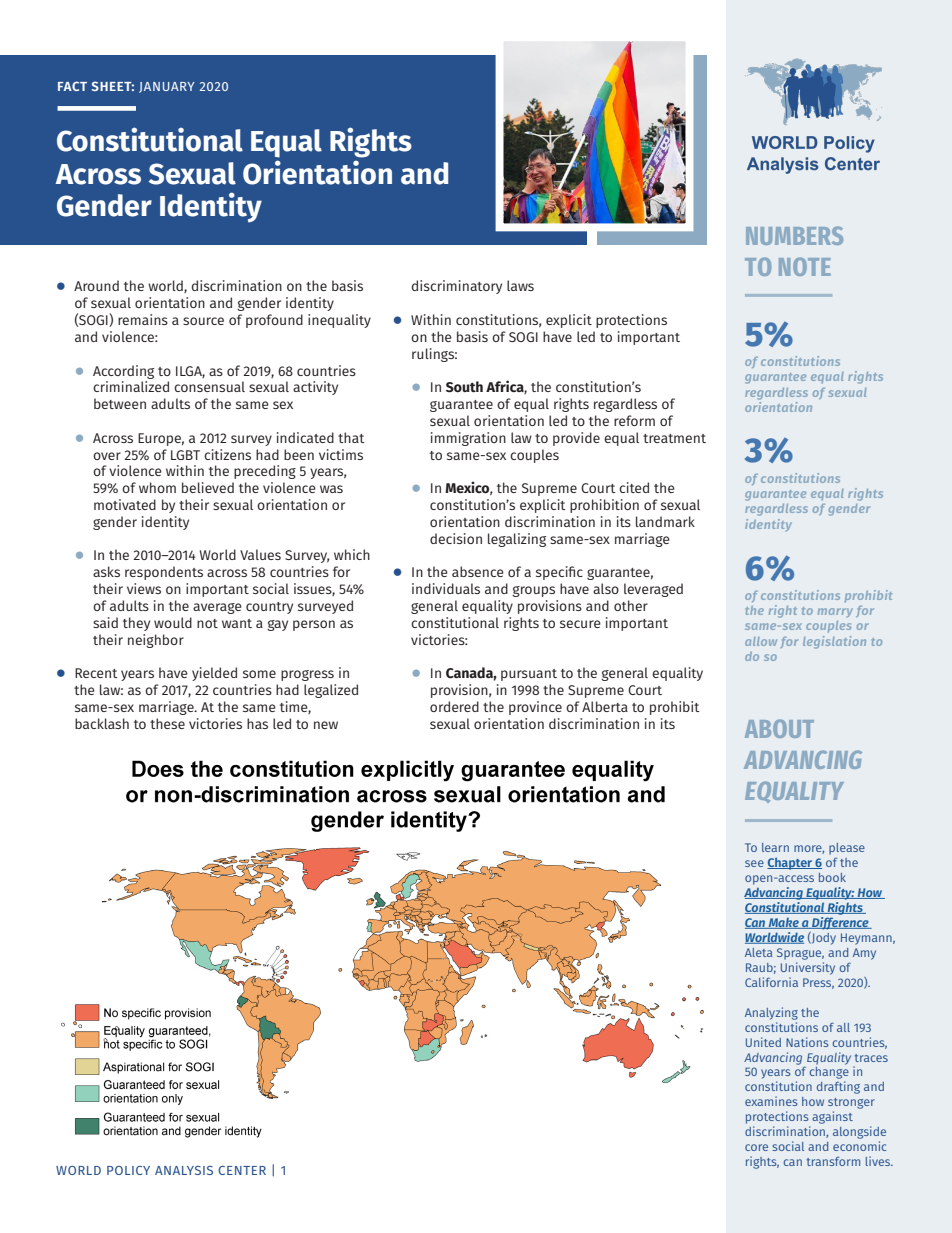 Image resolution: width=952 pixels, height=1233 pixels. Describe the element at coordinates (131, 386) in the screenshot. I see `criminalized` at that location.
